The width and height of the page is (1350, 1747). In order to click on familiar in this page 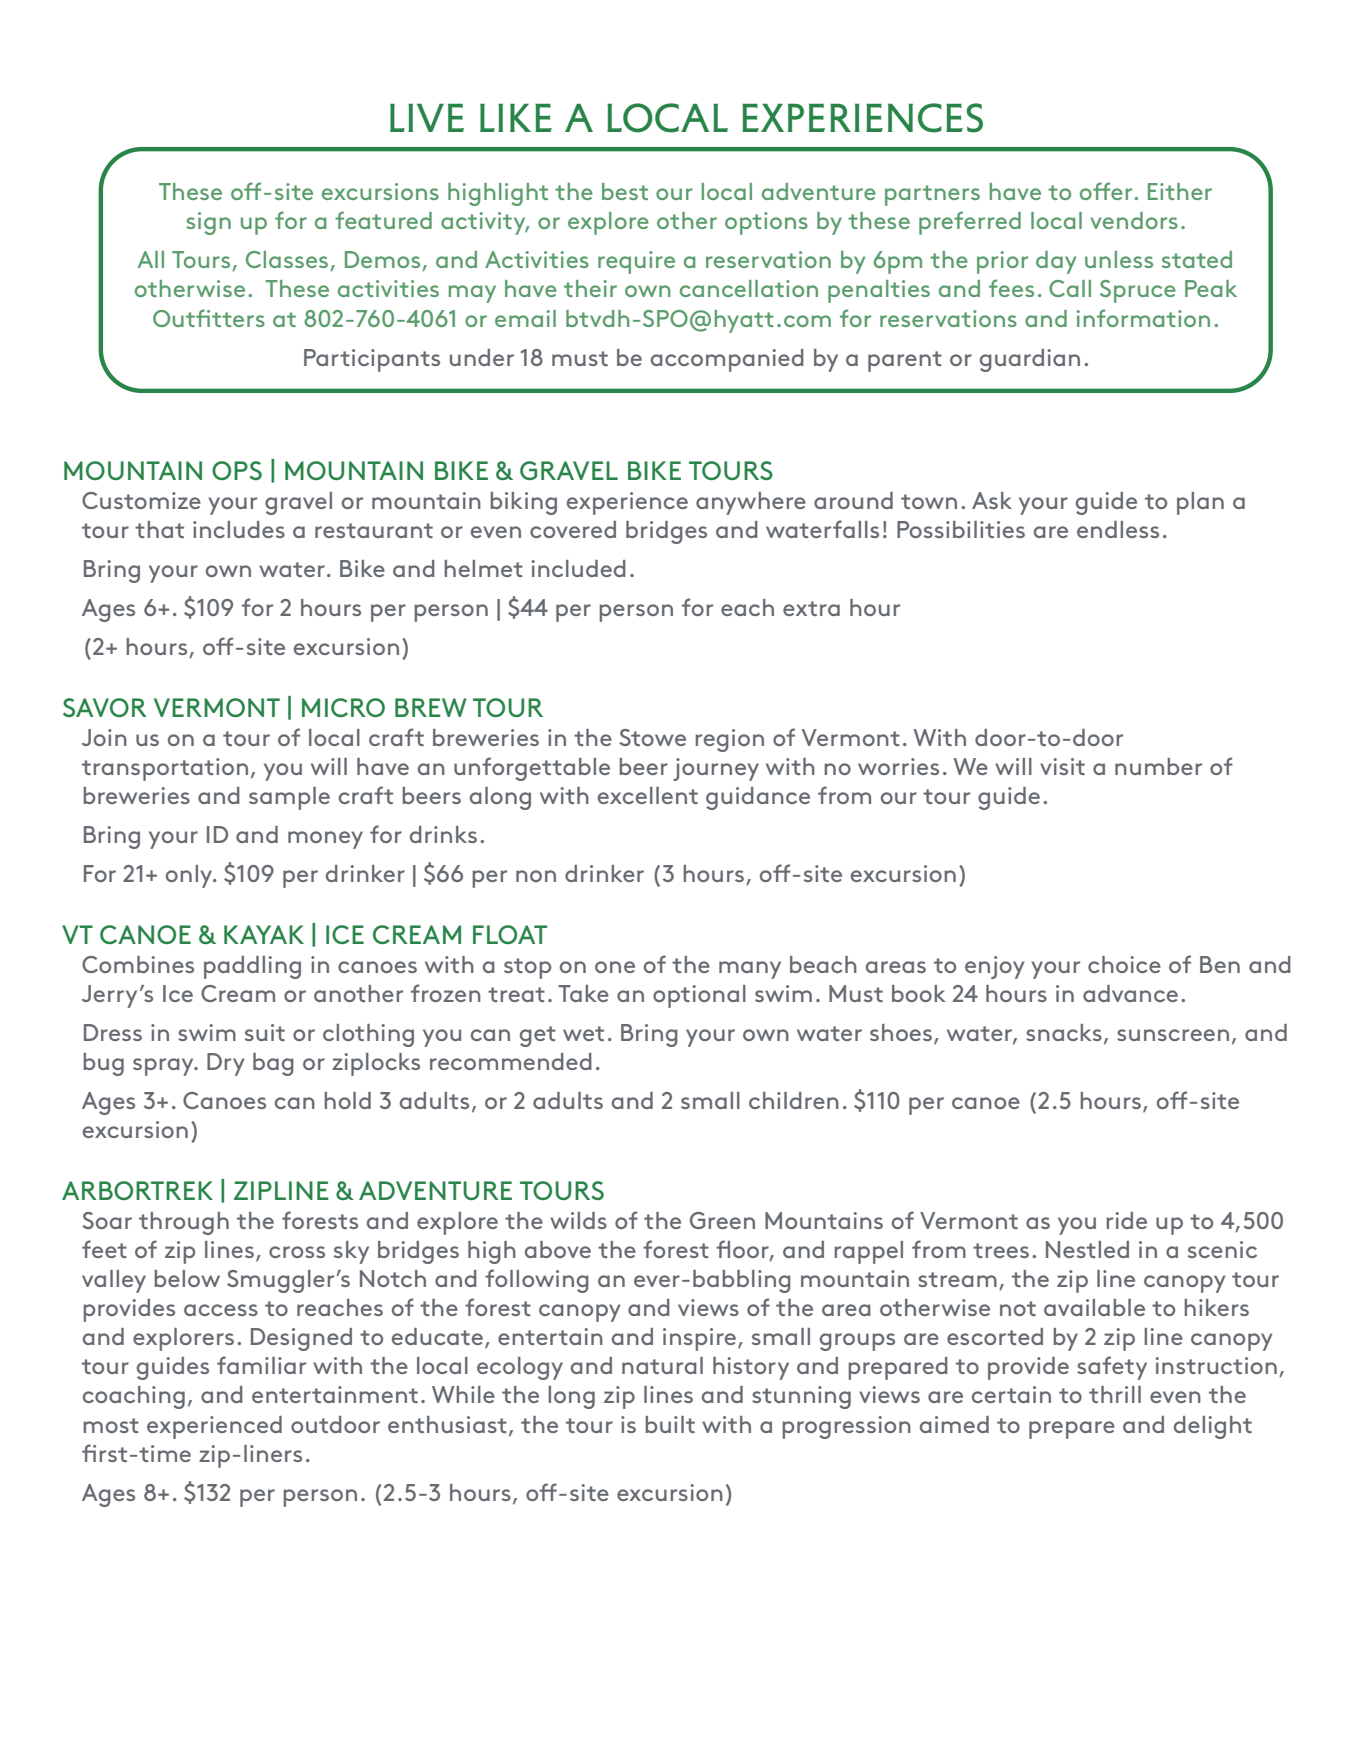, I will do `click(261, 1365)`.
